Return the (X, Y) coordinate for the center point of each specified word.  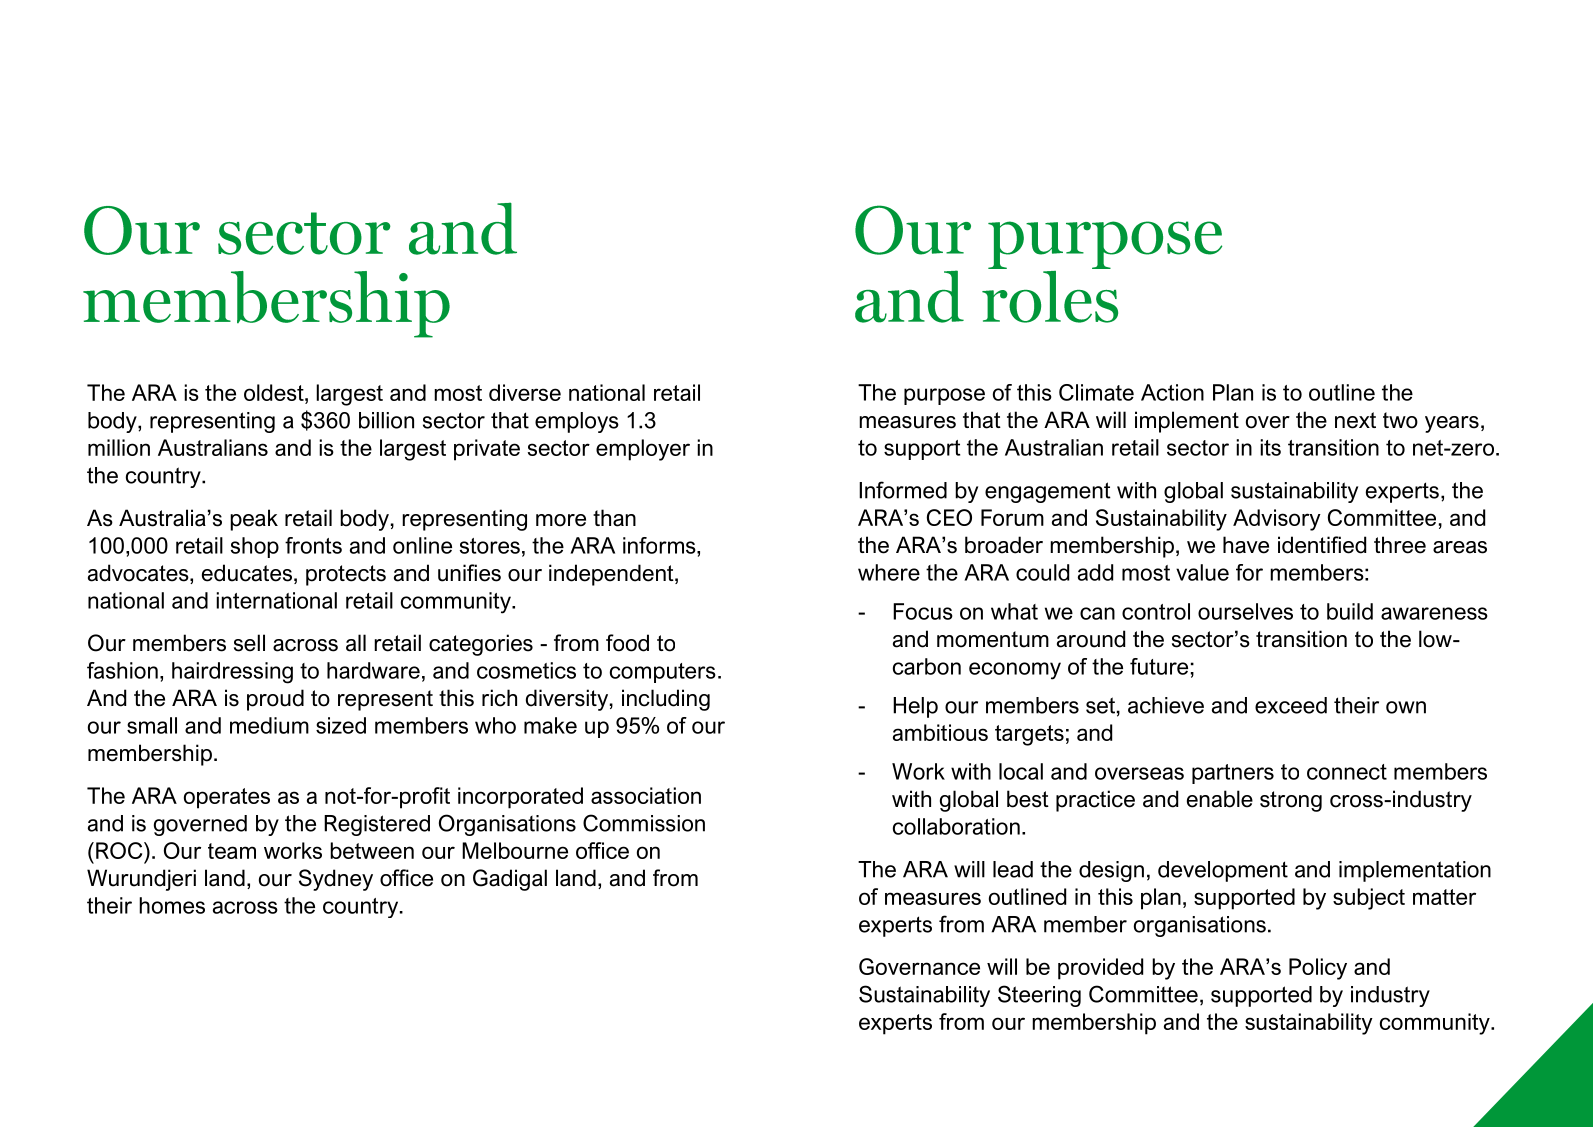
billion (386, 420)
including (666, 700)
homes (172, 905)
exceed (1291, 705)
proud (275, 700)
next (1355, 420)
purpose (944, 396)
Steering (1039, 996)
